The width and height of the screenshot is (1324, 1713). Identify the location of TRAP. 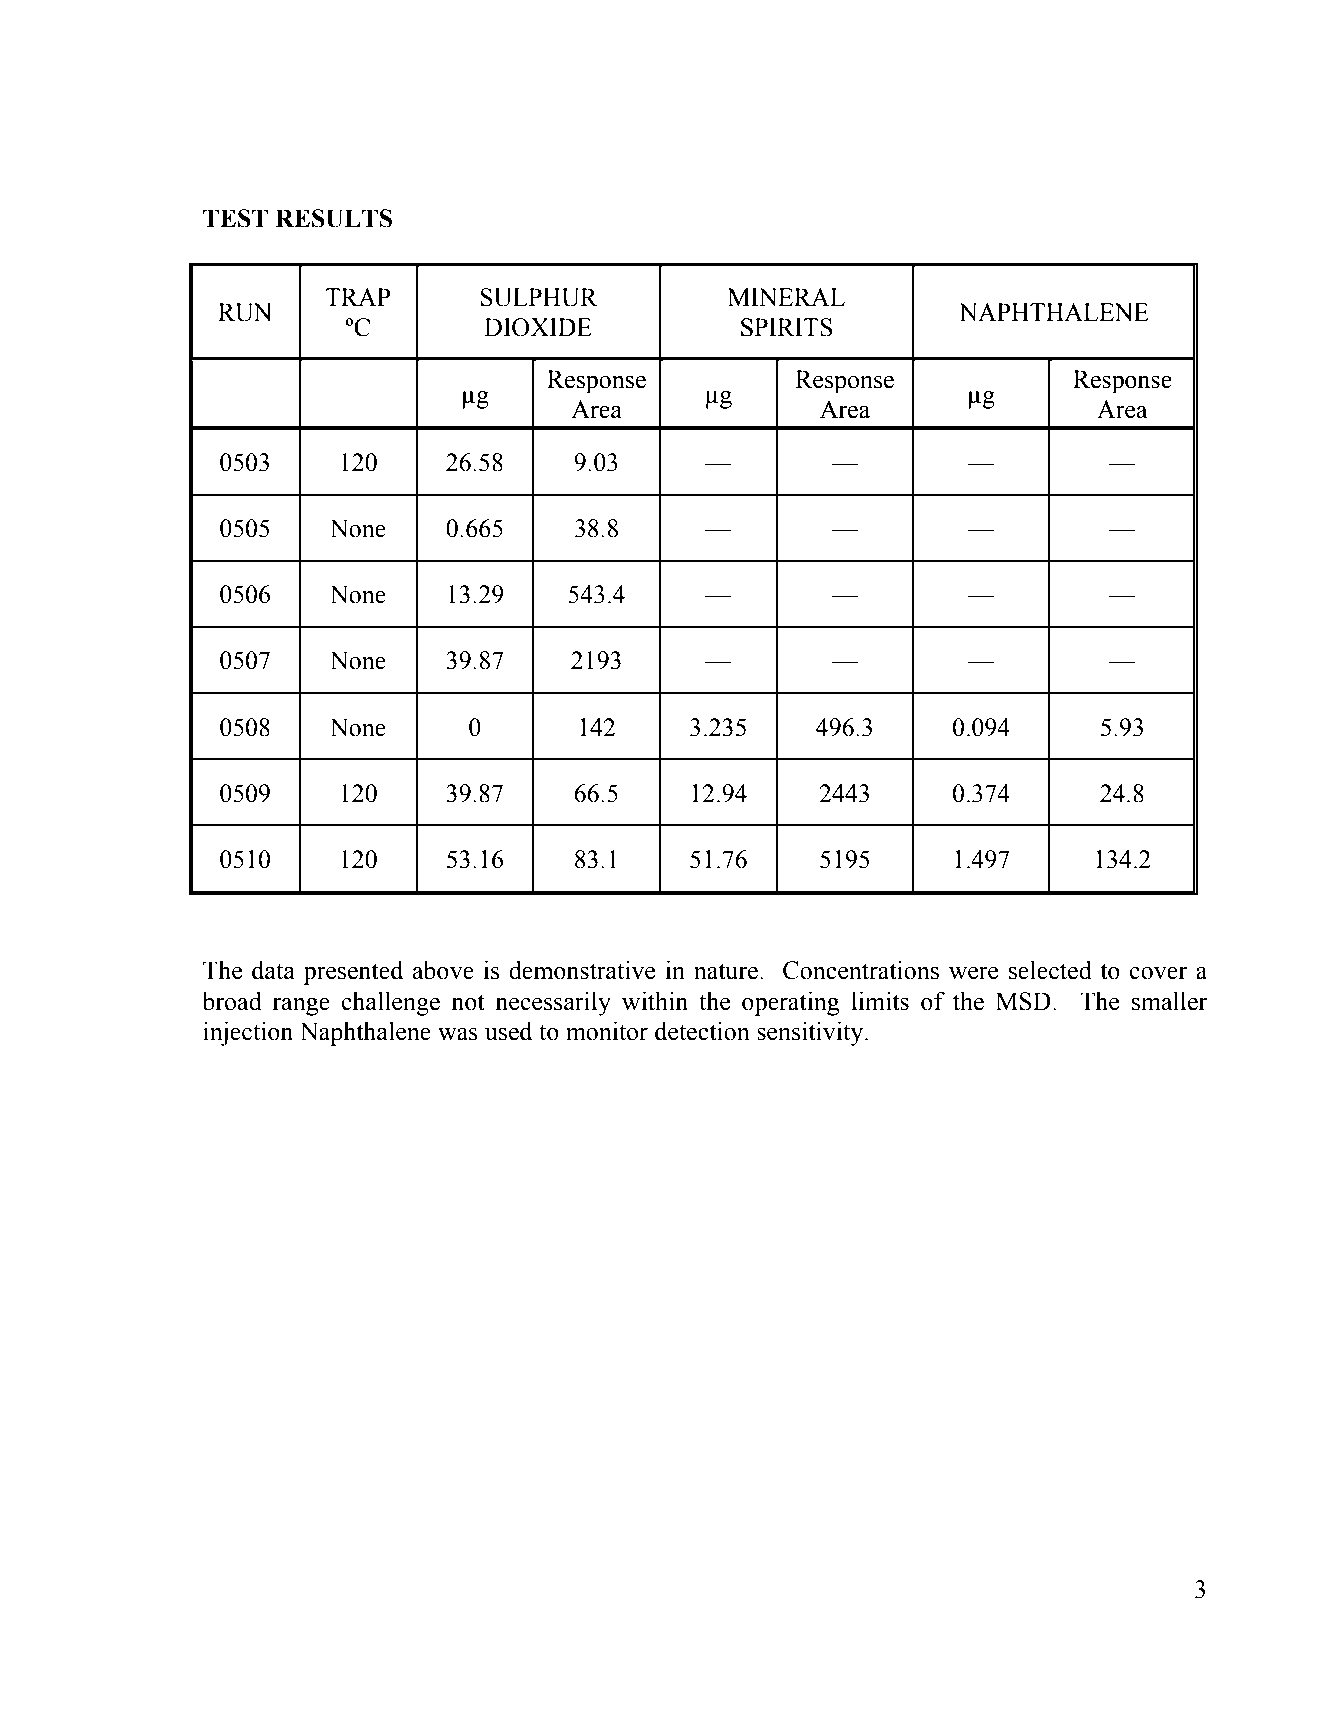
(358, 297).
